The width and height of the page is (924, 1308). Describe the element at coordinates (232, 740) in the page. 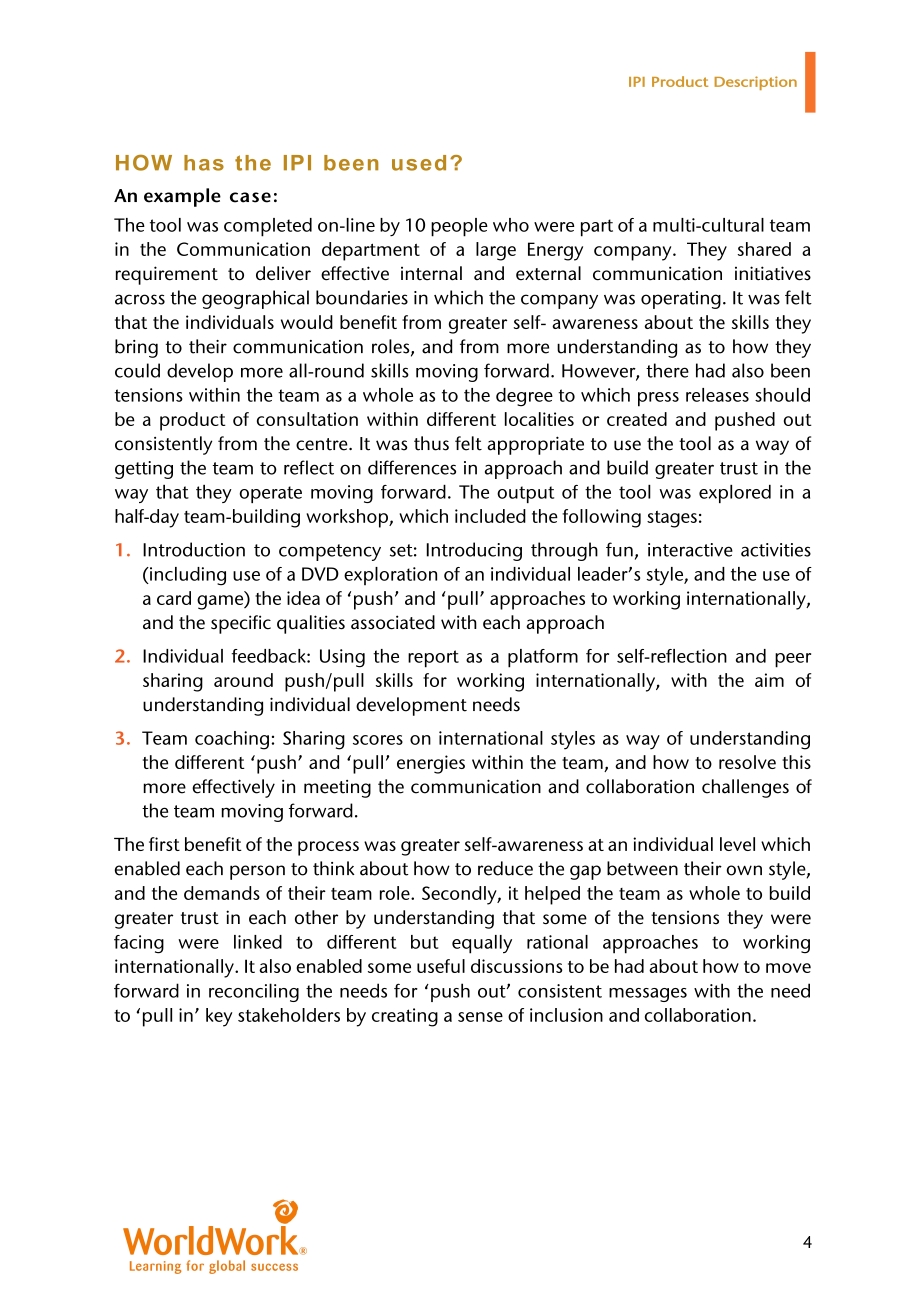

I see `coaching` at that location.
